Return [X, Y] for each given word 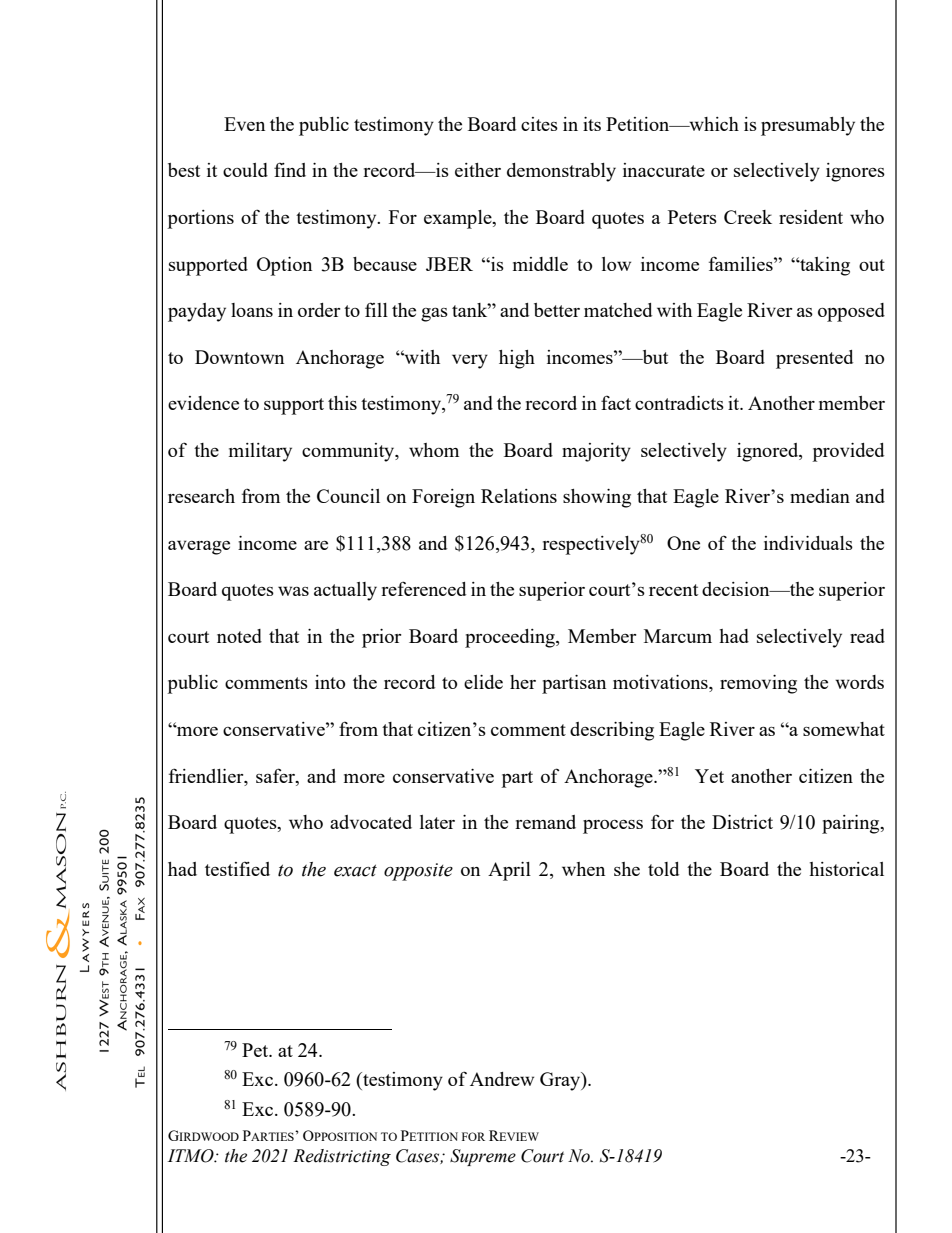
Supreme [483, 1157]
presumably [808, 126]
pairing [852, 824]
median [820, 496]
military [260, 452]
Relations [519, 496]
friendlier [207, 775]
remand [545, 822]
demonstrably [561, 172]
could [245, 170]
